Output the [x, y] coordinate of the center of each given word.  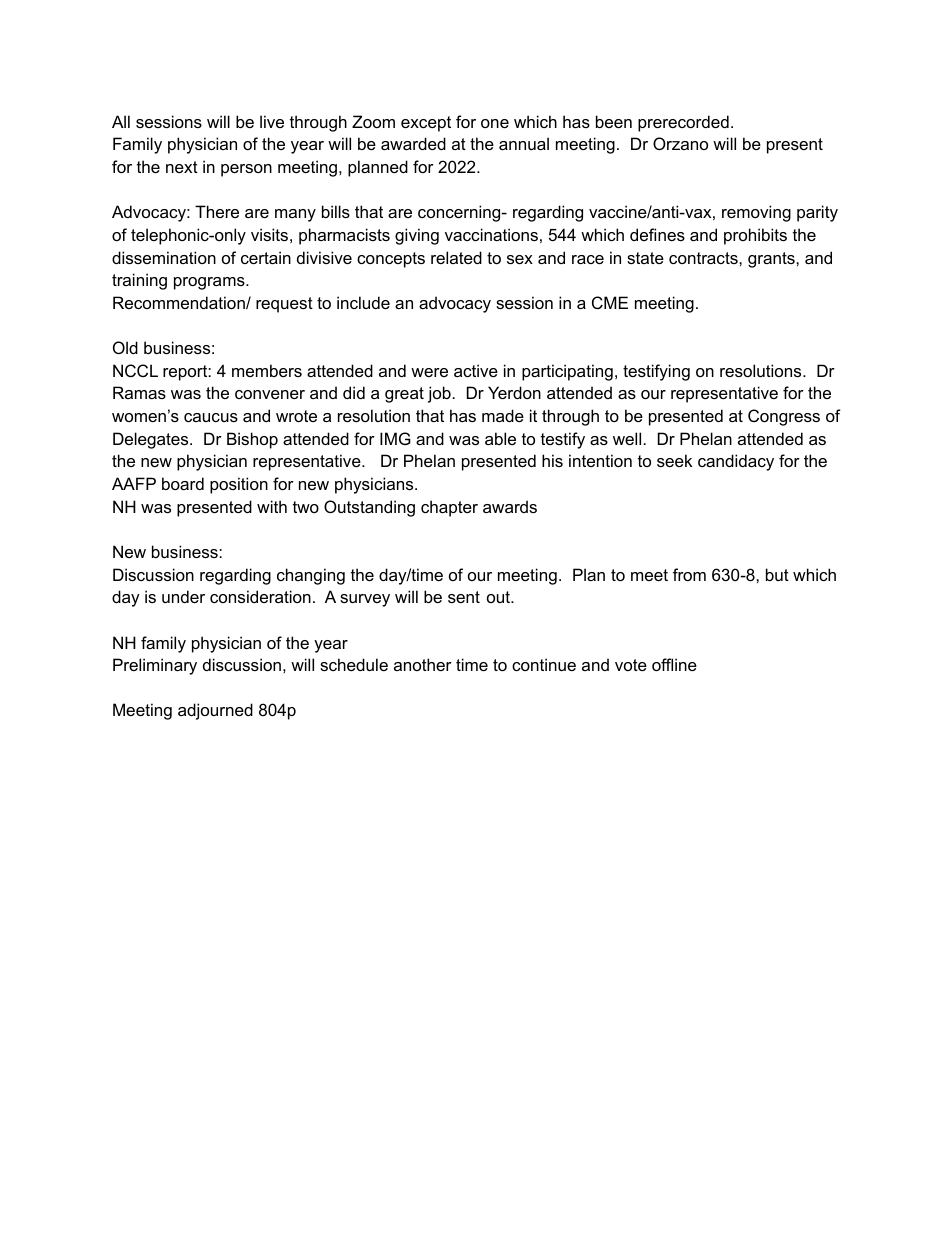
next [182, 167]
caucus [211, 417]
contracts [704, 258]
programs [210, 283]
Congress [784, 417]
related [456, 257]
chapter [449, 508]
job [439, 394]
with [272, 506]
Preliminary [155, 666]
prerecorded [683, 123]
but [777, 574]
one [495, 123]
